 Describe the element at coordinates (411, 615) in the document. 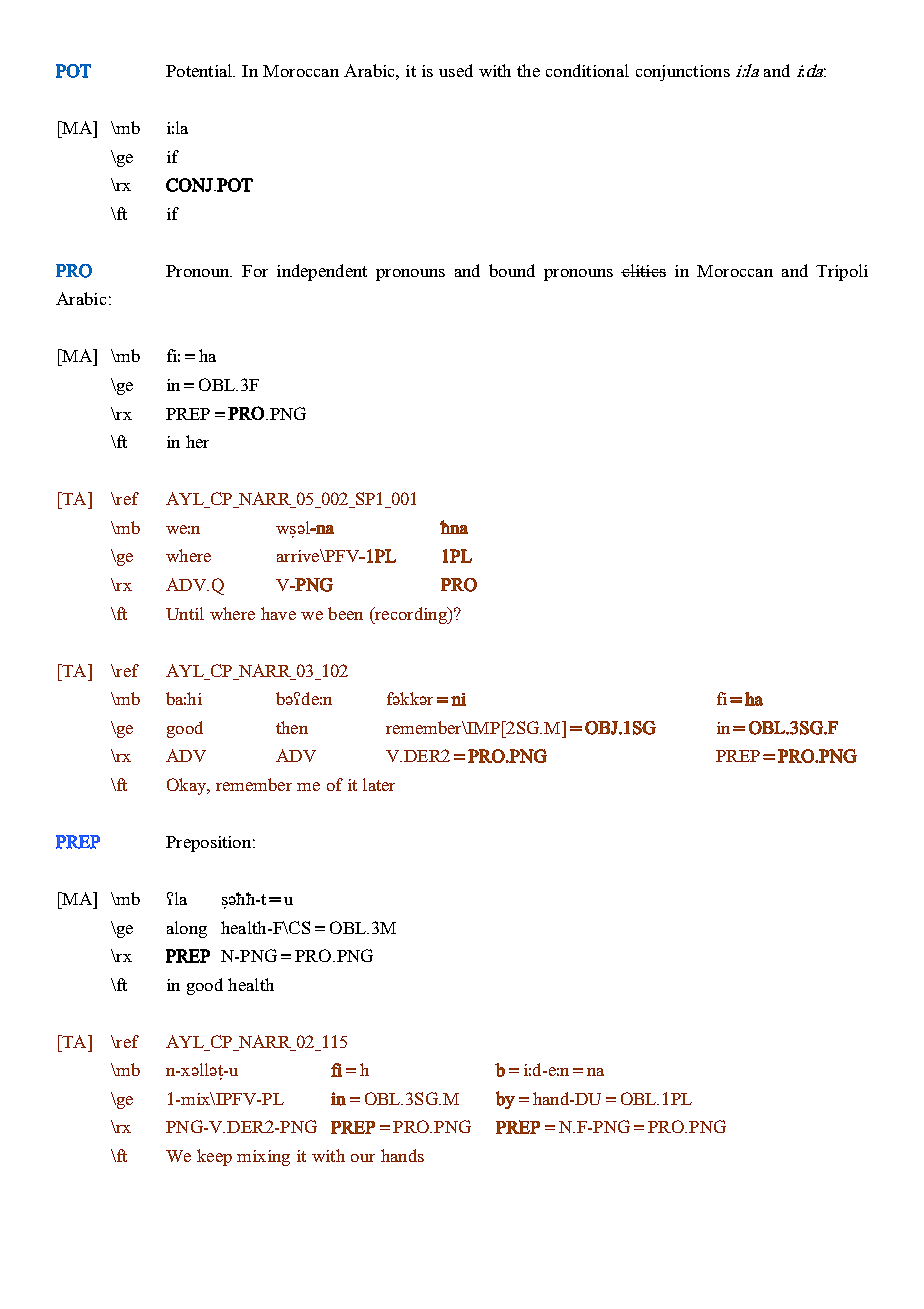

I see `recording` at that location.
